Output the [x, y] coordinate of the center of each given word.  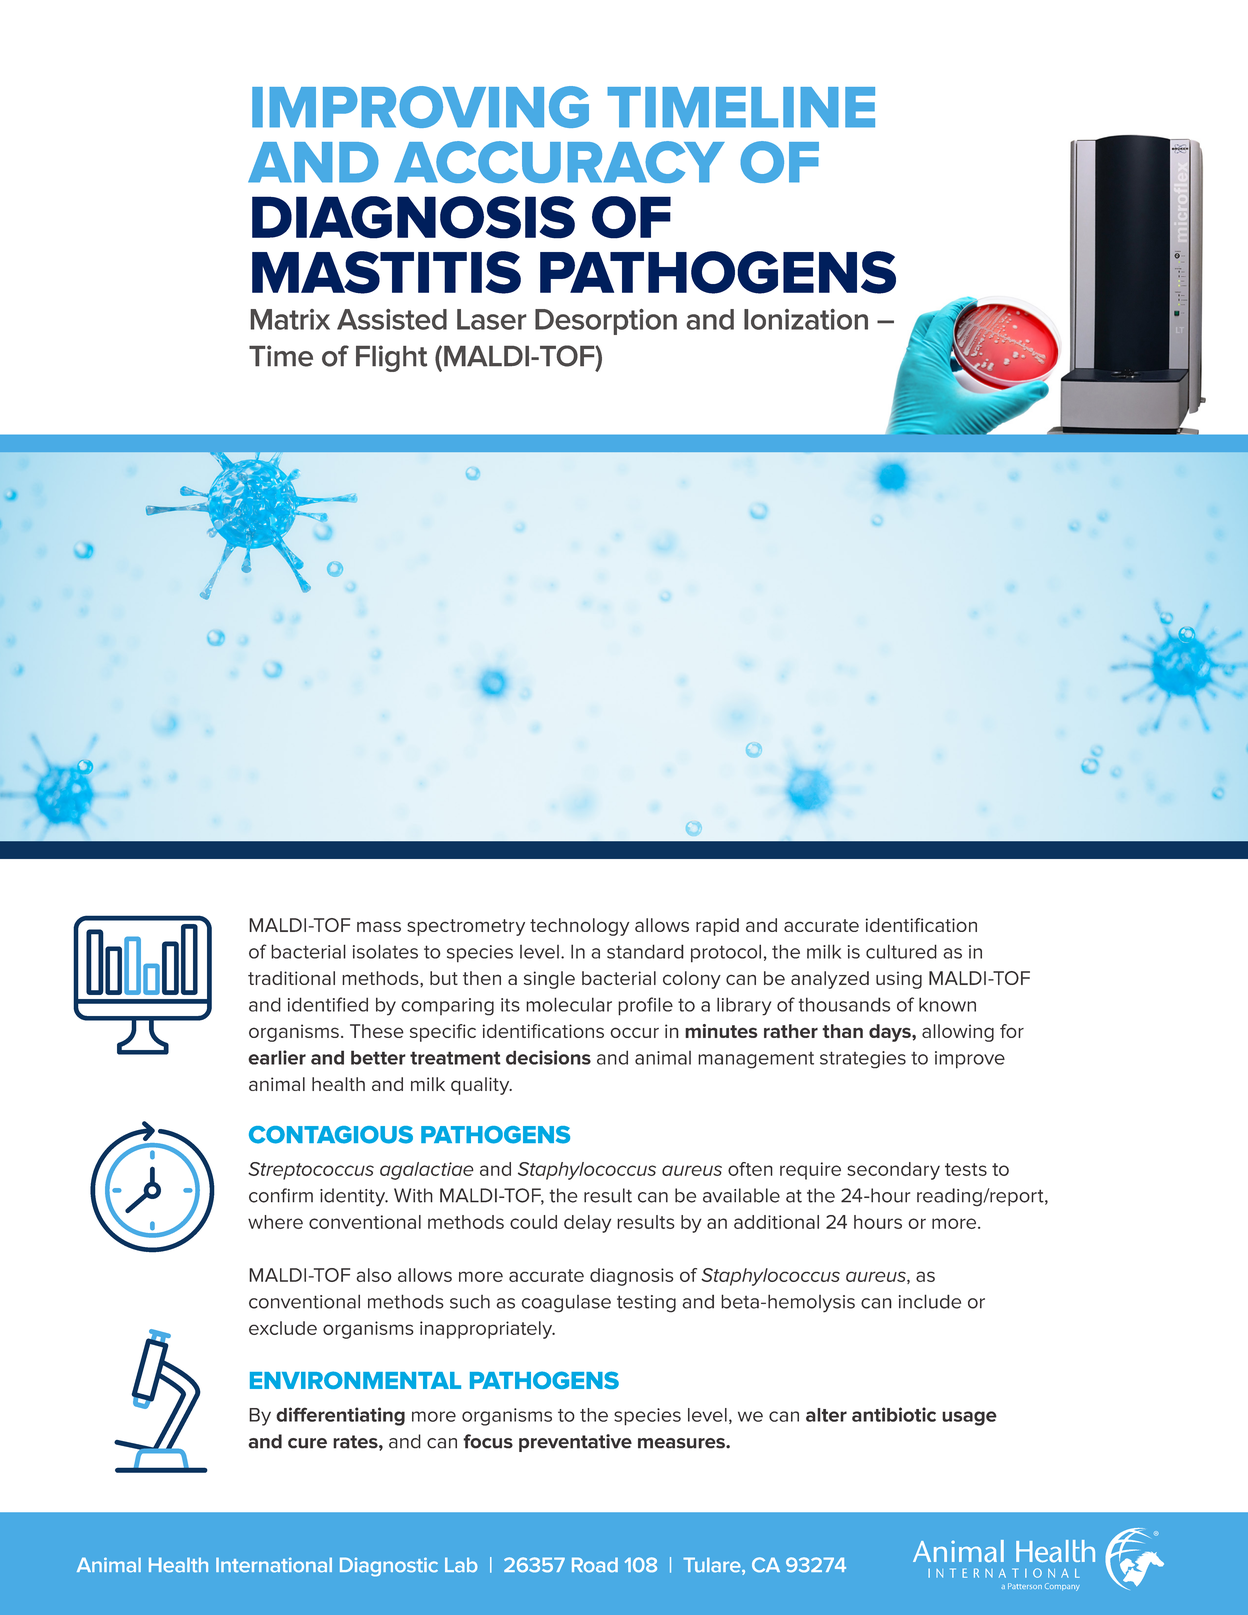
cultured [901, 951]
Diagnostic [389, 1566]
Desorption [606, 322]
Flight [391, 358]
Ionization [806, 319]
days [891, 1033]
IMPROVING [420, 107]
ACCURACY [559, 162]
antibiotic [894, 1414]
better [378, 1057]
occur [634, 1032]
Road [595, 1564]
